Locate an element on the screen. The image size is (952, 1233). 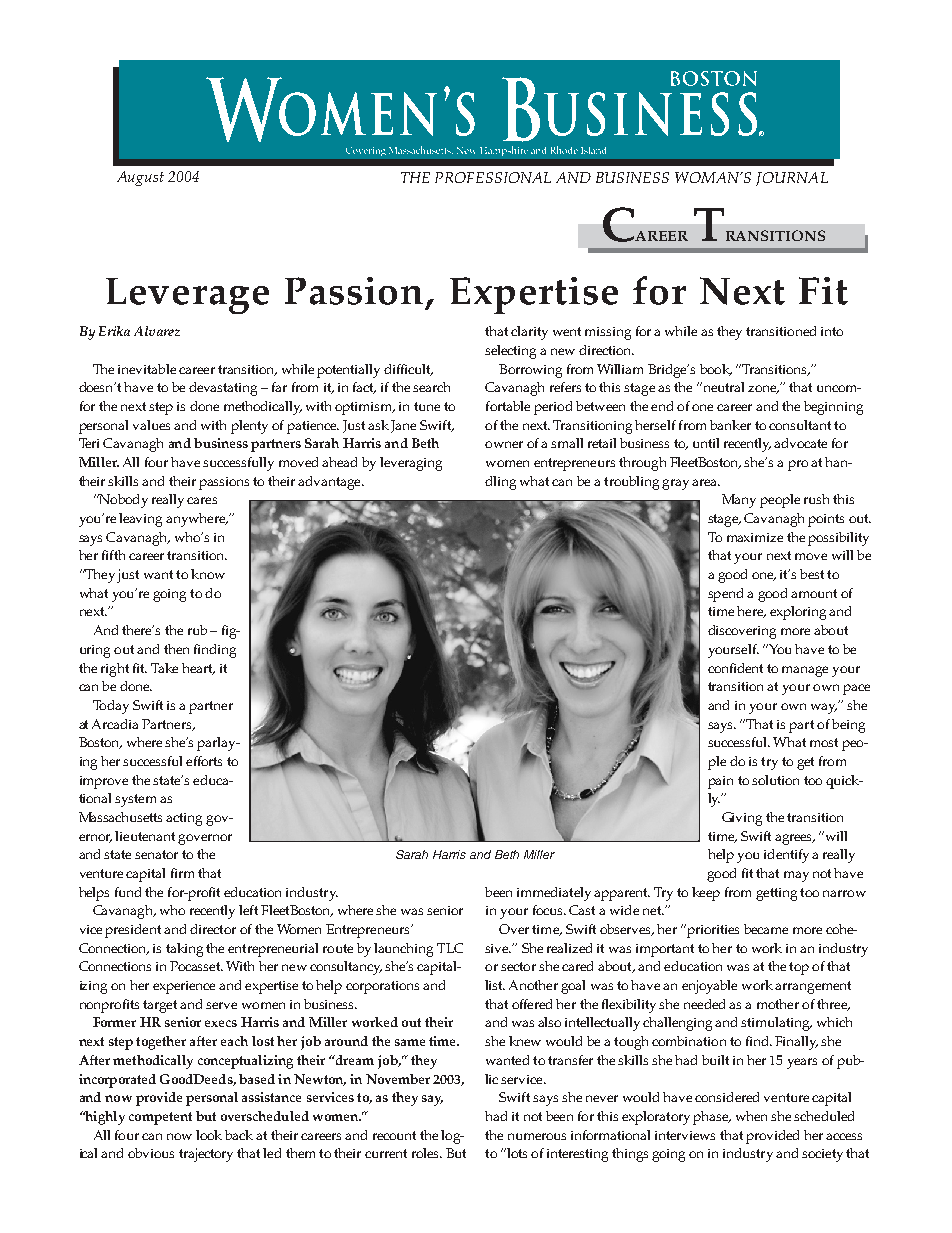
PROFESSIONAL is located at coordinates (493, 177).
